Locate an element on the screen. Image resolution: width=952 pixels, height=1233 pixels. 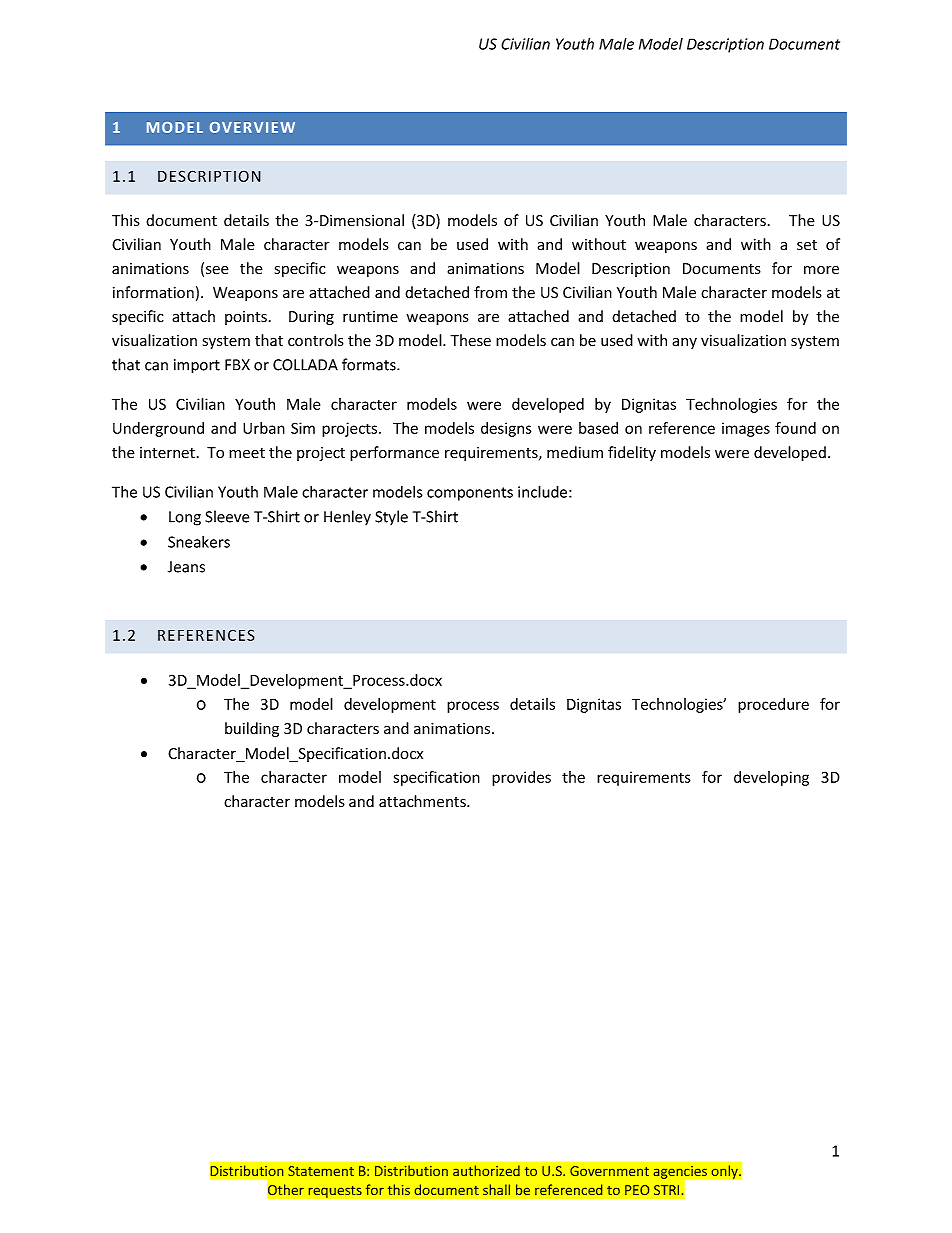
images is located at coordinates (746, 429).
